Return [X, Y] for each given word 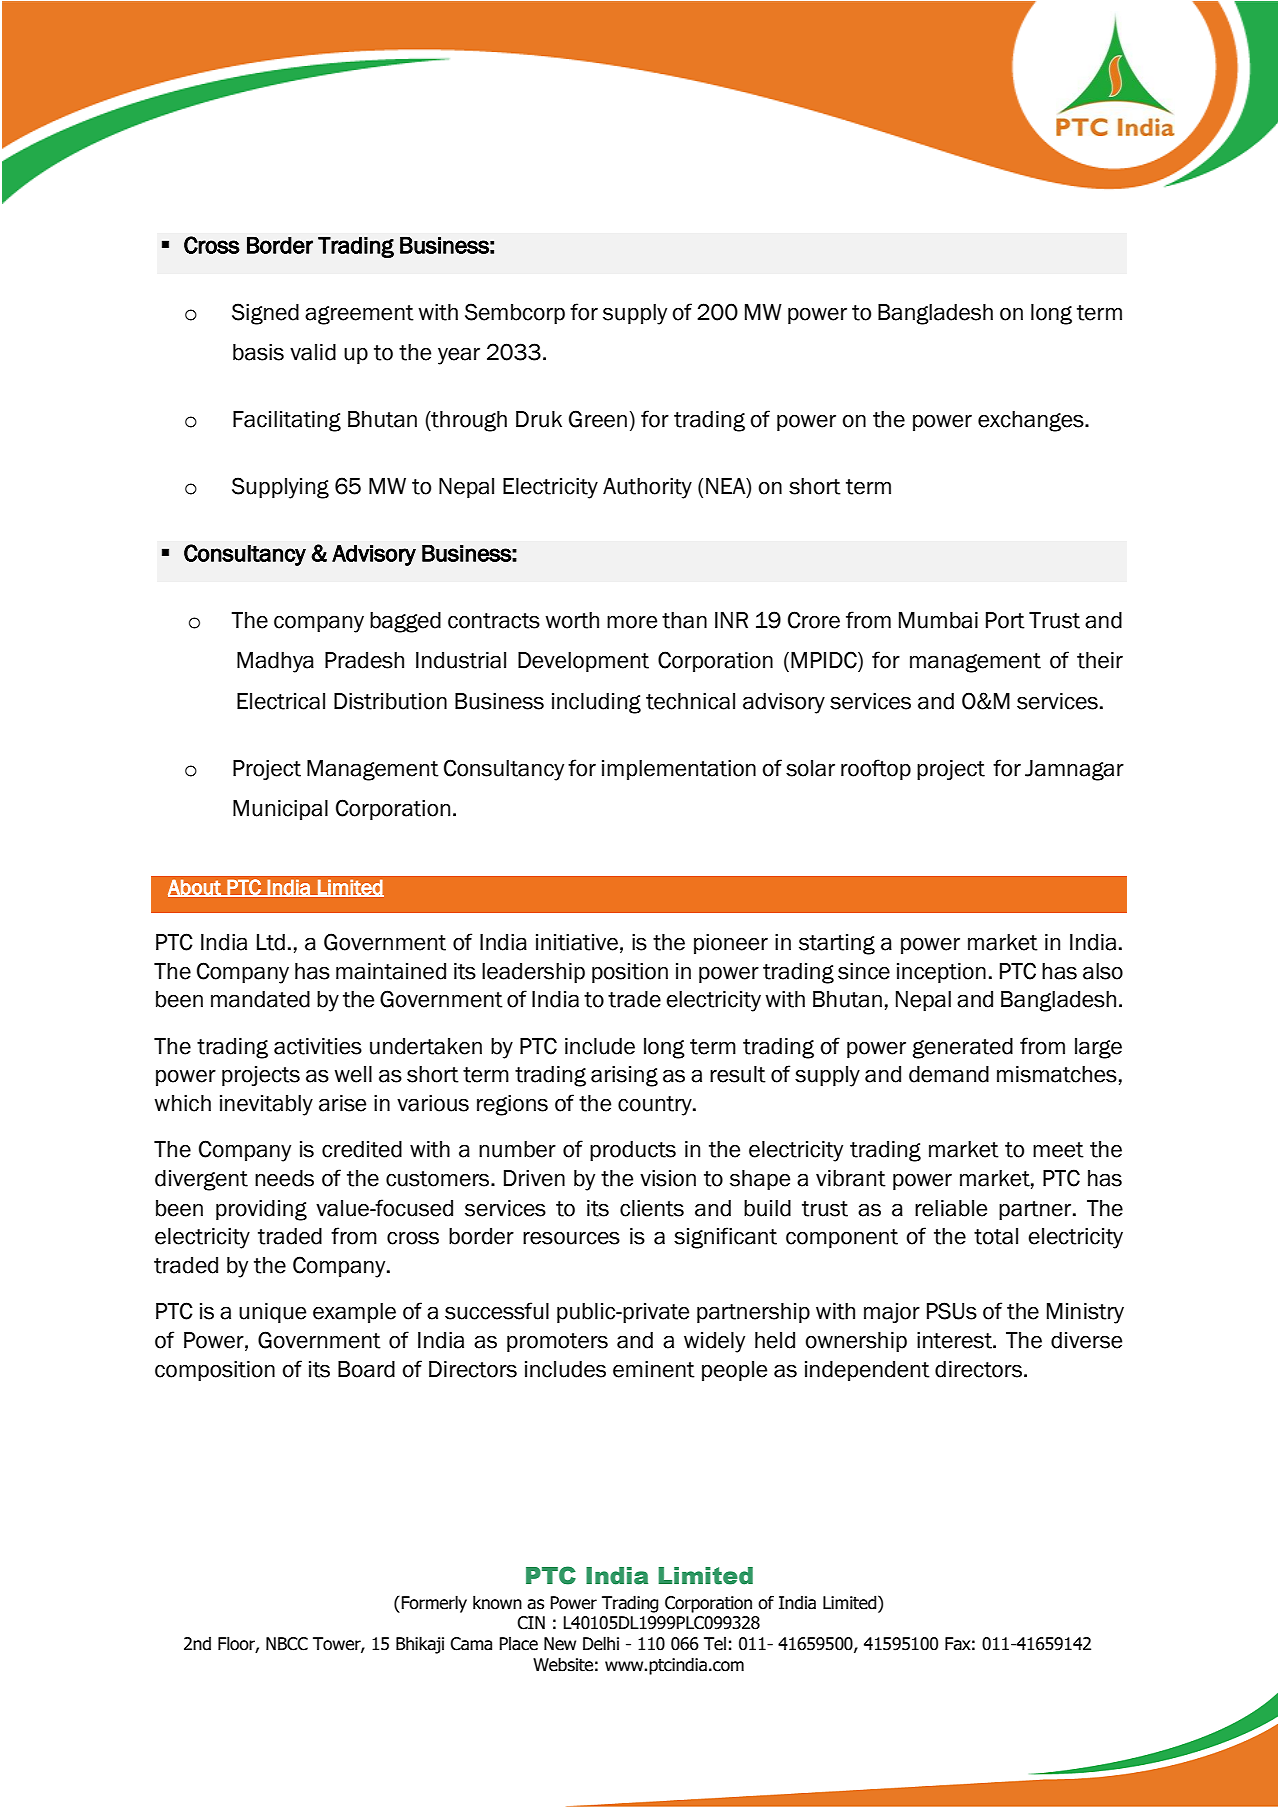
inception [941, 973]
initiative [577, 942]
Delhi [601, 1643]
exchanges [1032, 421]
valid [313, 352]
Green [598, 419]
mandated [260, 999]
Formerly [433, 1604]
